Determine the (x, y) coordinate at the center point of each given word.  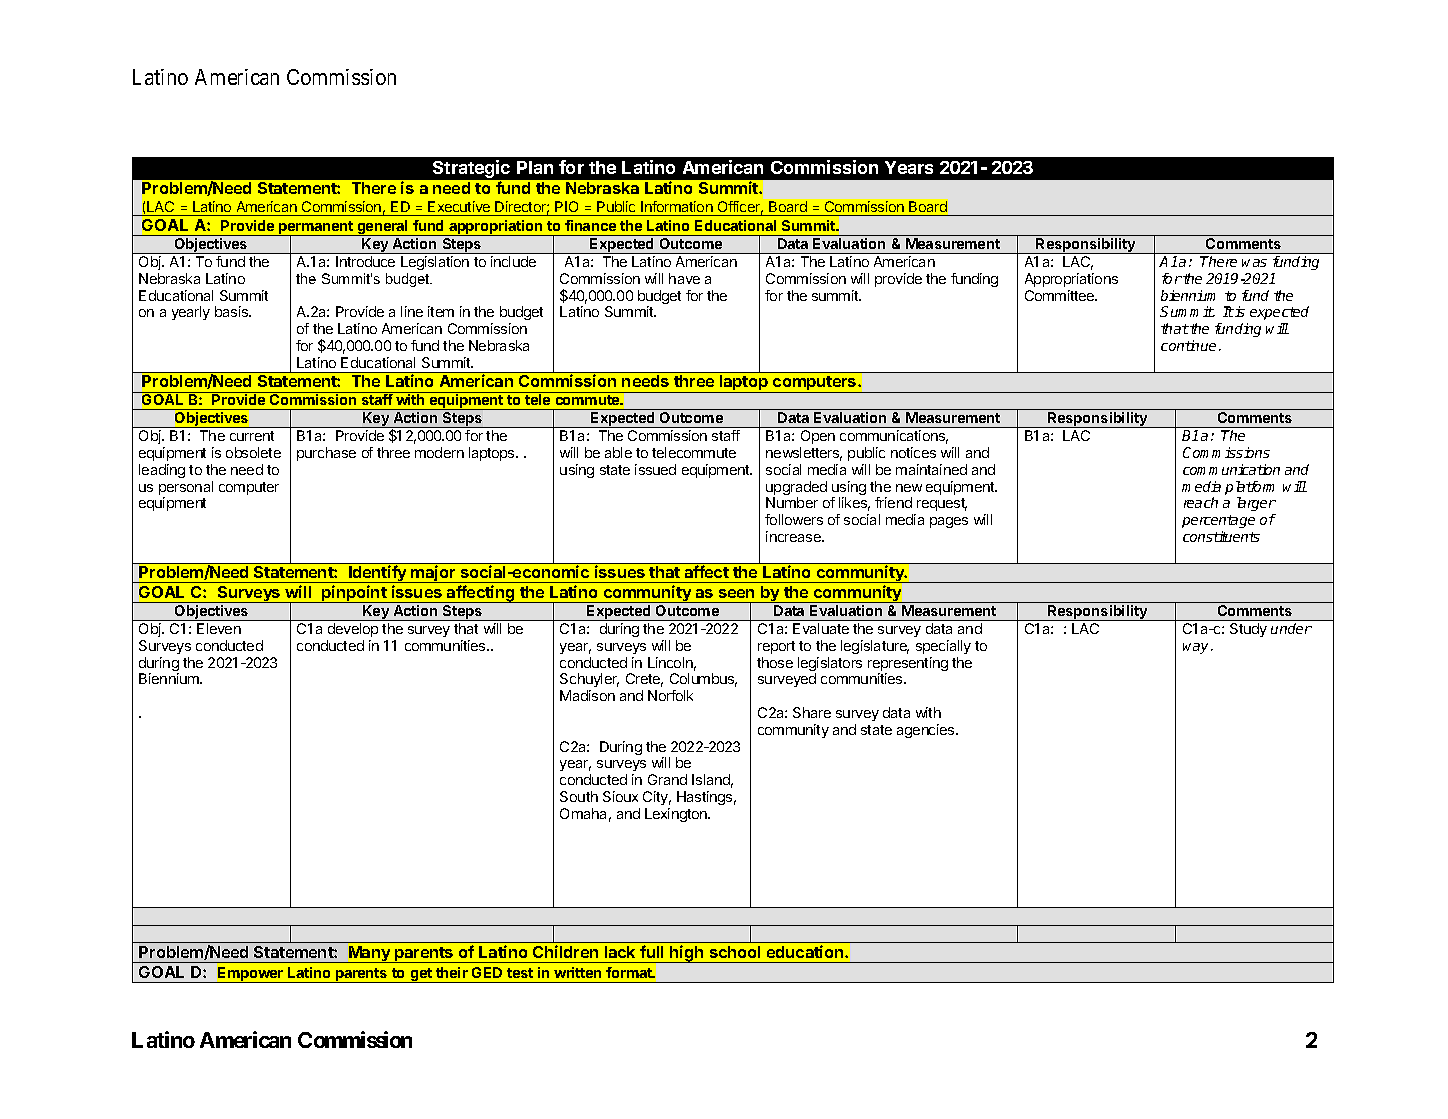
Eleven (219, 628)
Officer (740, 208)
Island (712, 781)
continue (1188, 345)
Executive (459, 206)
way (1197, 648)
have (684, 278)
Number (792, 502)
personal (186, 489)
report (776, 647)
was (1254, 263)
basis (232, 311)
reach (1201, 502)
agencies (927, 731)
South (579, 796)
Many (370, 954)
